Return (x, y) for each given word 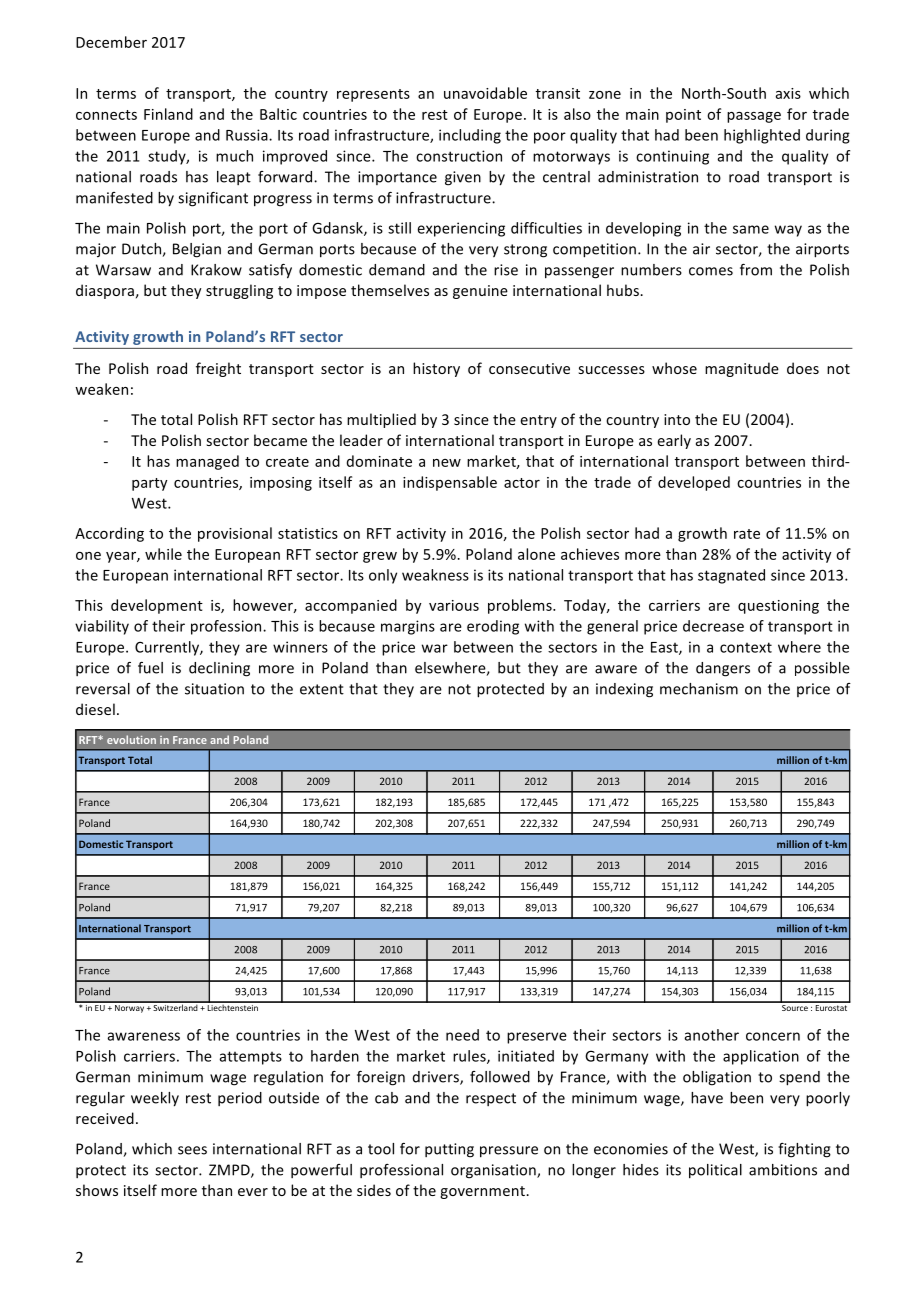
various (454, 605)
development (157, 606)
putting (449, 1150)
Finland (168, 114)
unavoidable (485, 93)
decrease (713, 626)
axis (788, 93)
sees (192, 1150)
